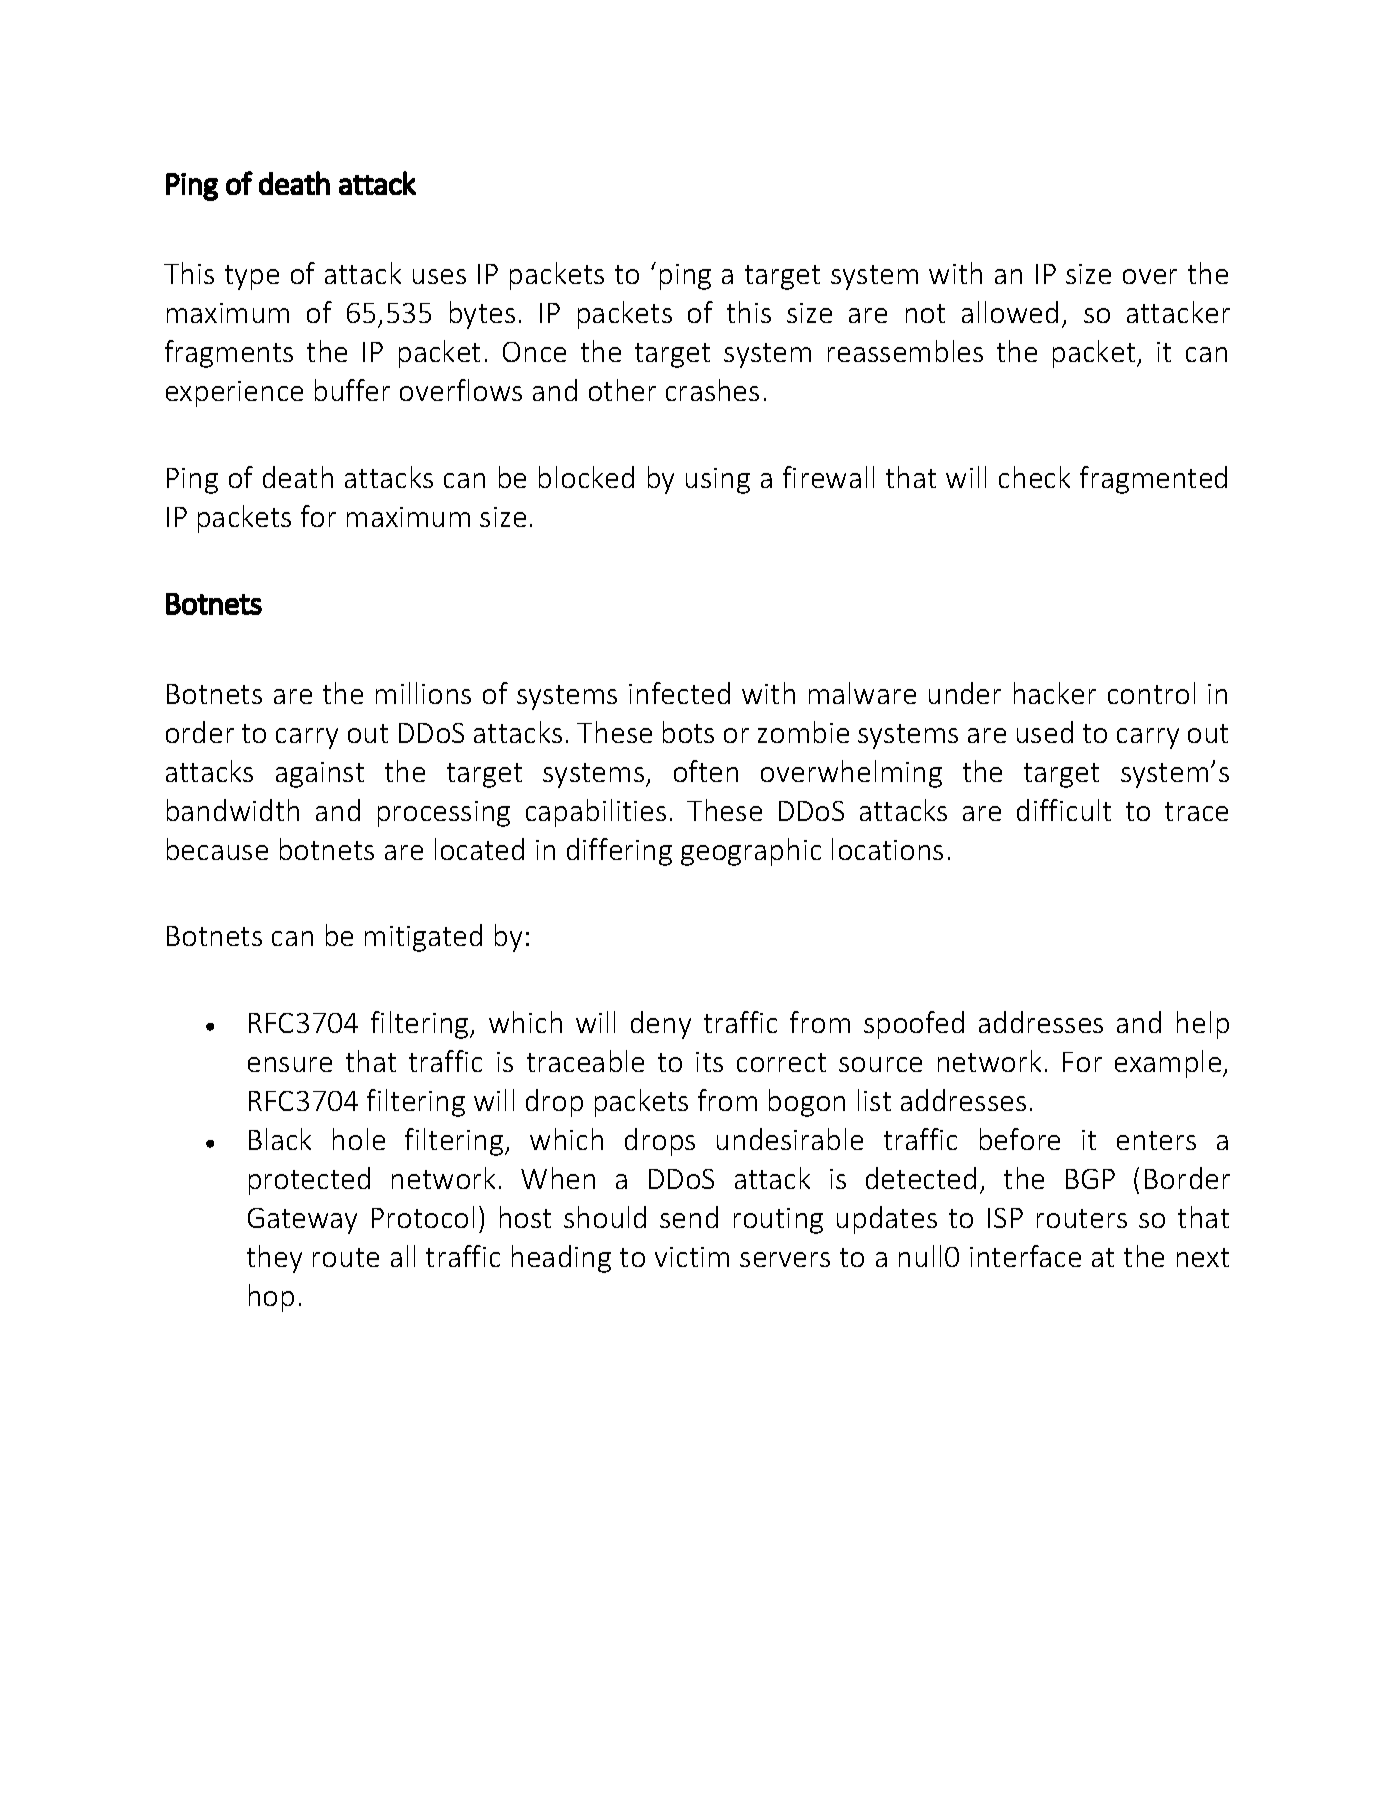 This page has width=1395, height=1805. I want to click on type, so click(252, 277).
